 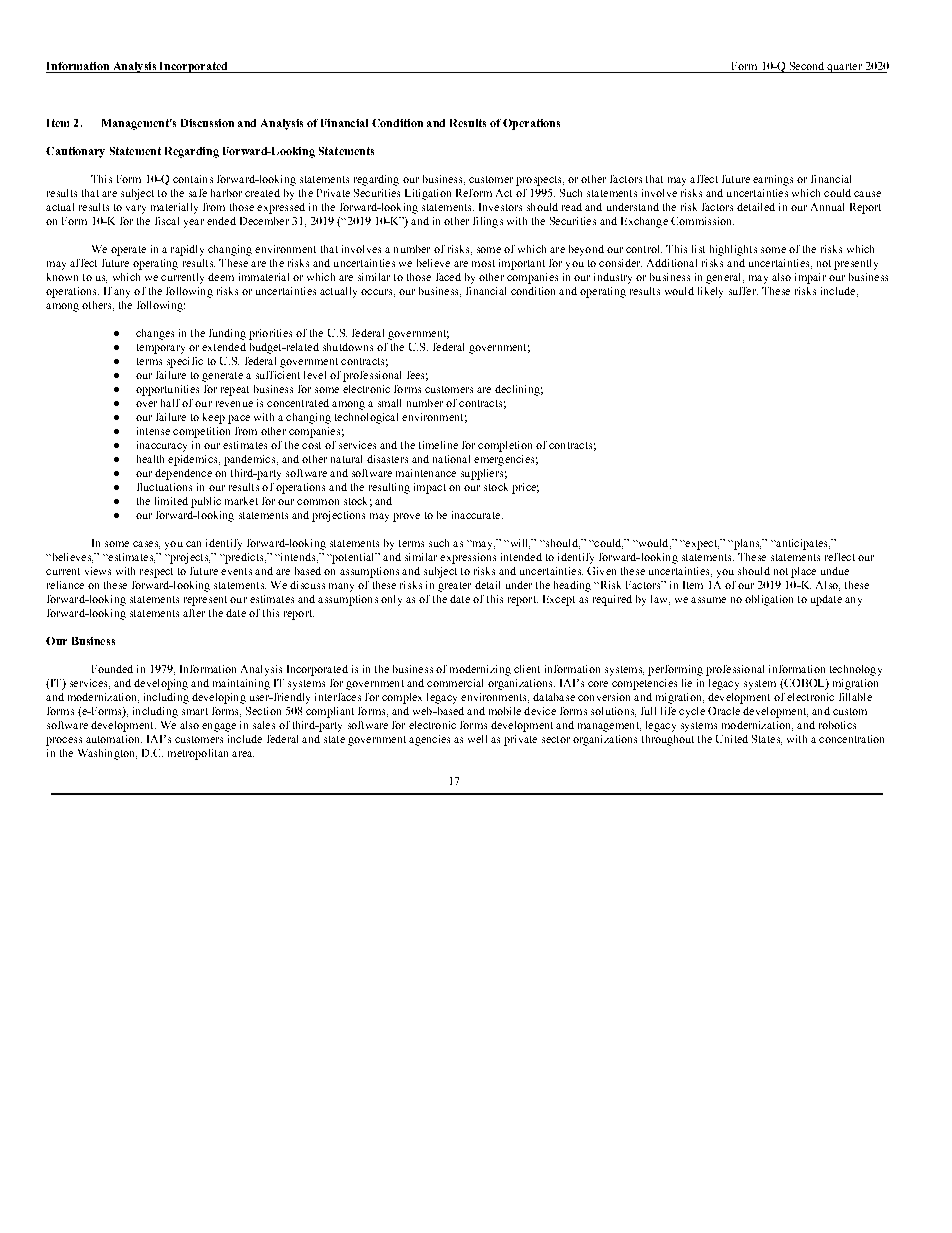 I want to click on Cautionary, so click(x=75, y=152).
